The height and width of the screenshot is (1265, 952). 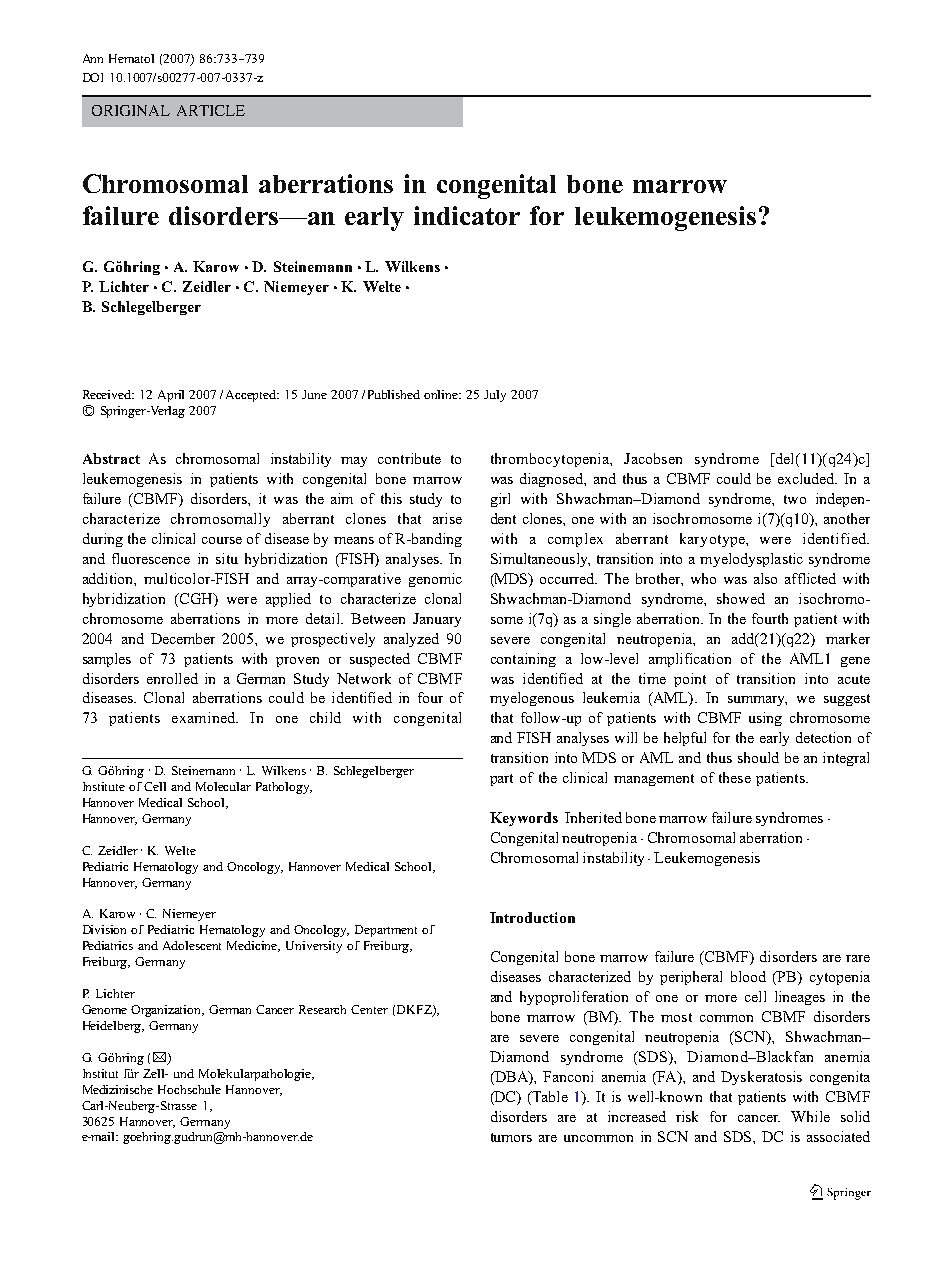 What do you see at coordinates (167, 1011) in the screenshot?
I see `Organization` at bounding box center [167, 1011].
